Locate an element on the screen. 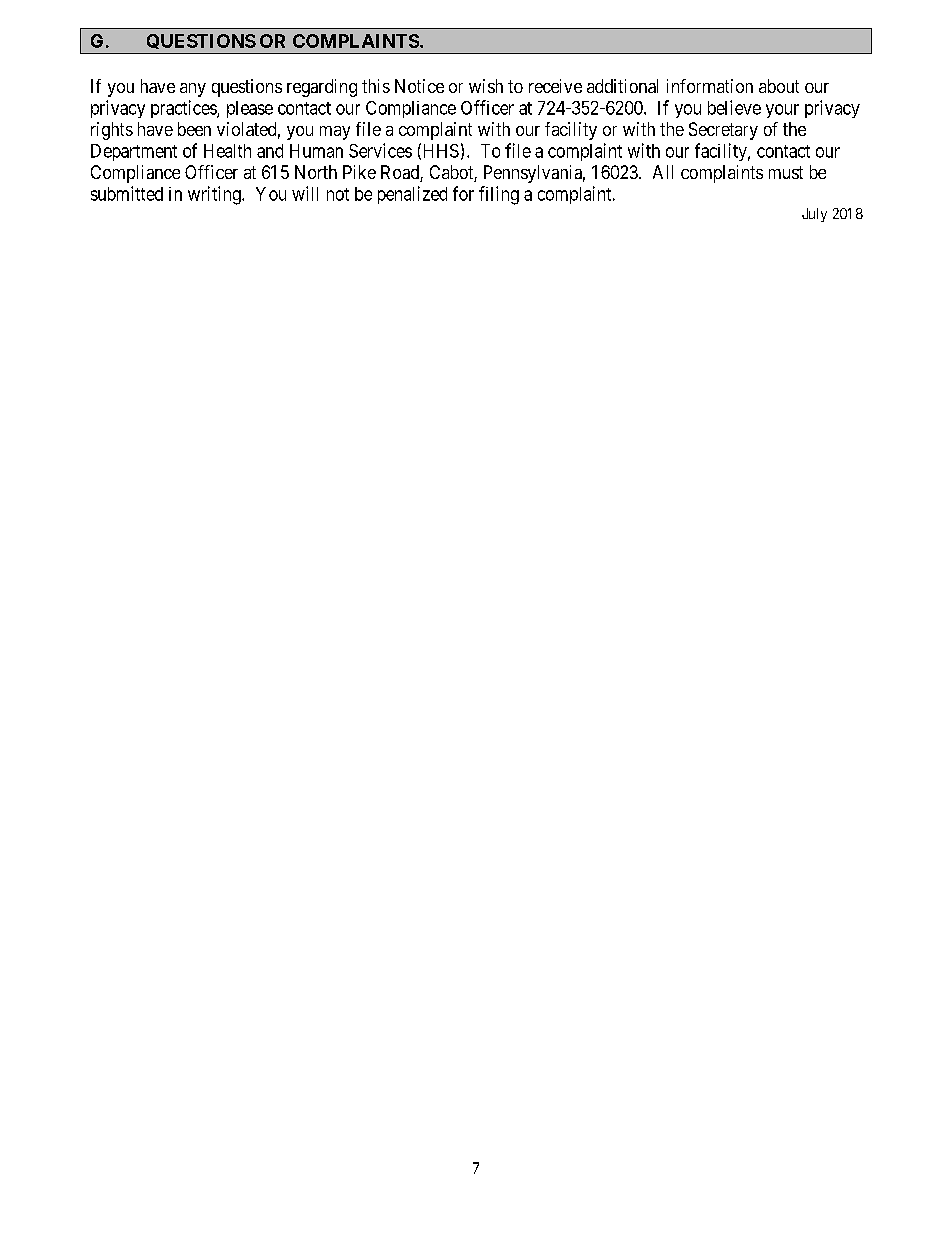 The image size is (952, 1233). information is located at coordinates (710, 86).
